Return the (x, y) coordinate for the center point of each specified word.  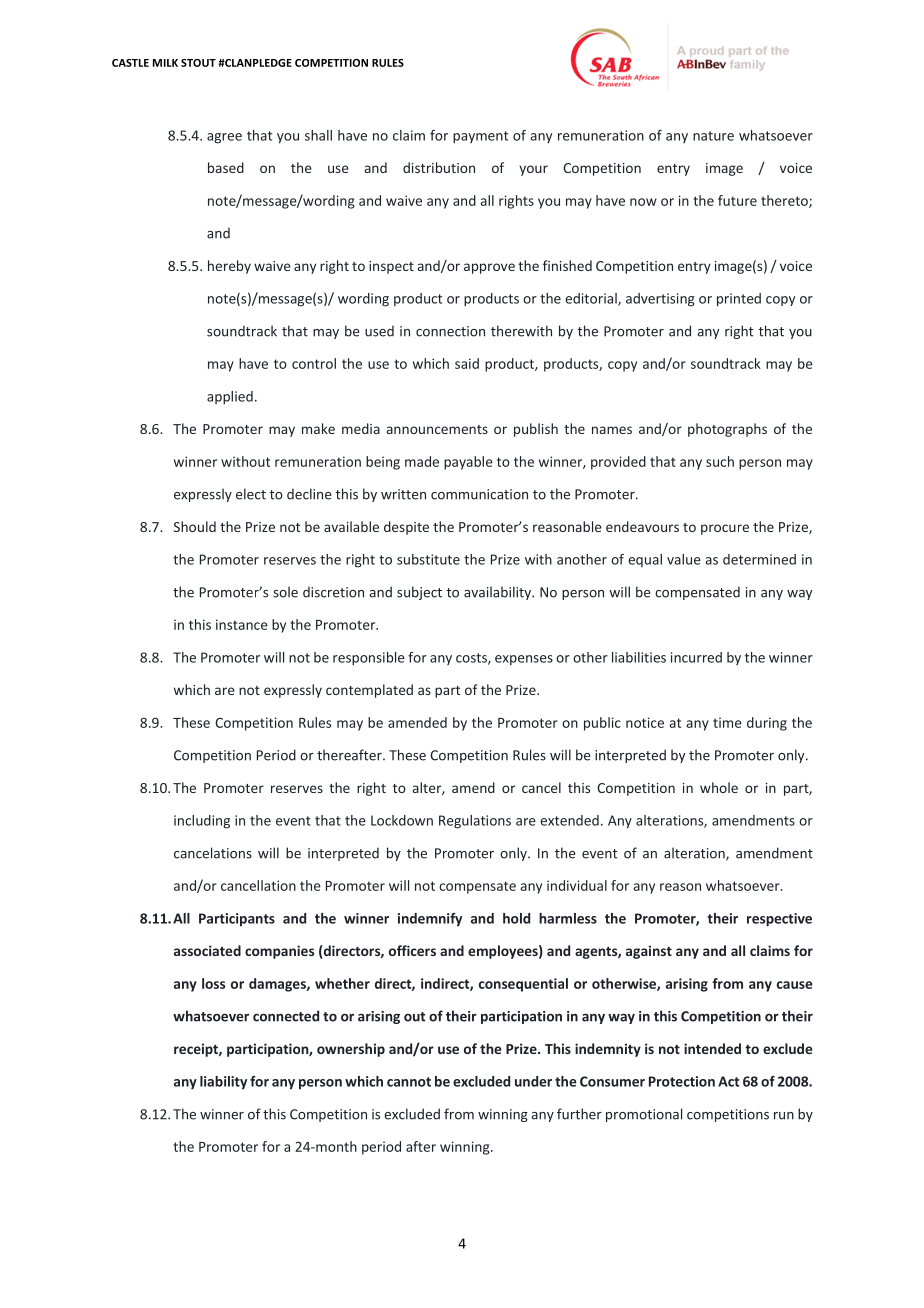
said (467, 363)
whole (719, 787)
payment (480, 137)
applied (230, 398)
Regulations (475, 822)
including (202, 822)
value (684, 559)
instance (242, 624)
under (533, 1081)
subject (419, 593)
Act (729, 1081)
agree (224, 138)
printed (739, 300)
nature (713, 136)
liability (223, 1083)
